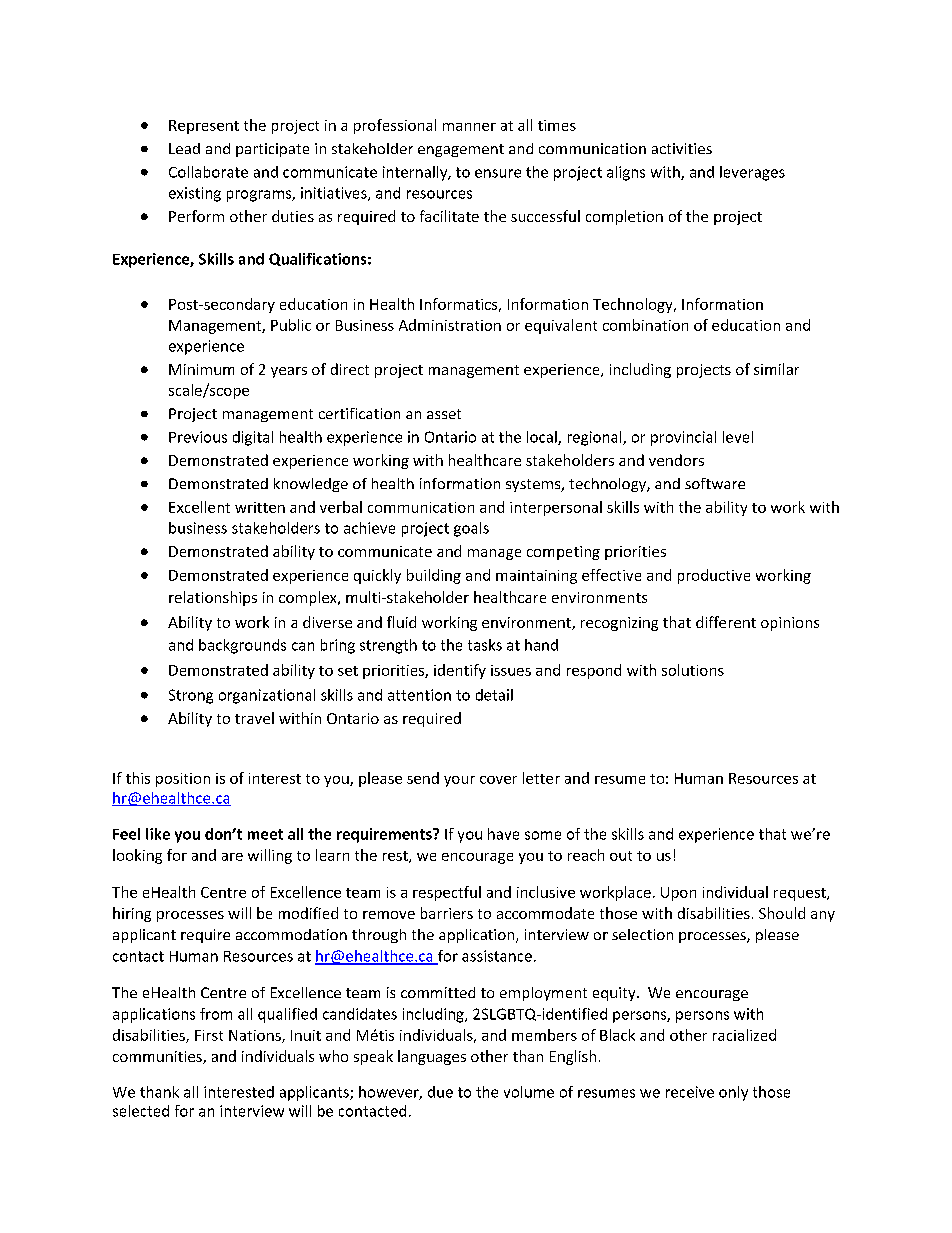 The height and width of the image is (1233, 952). Describe the element at coordinates (158, 1057) in the image. I see `communities` at that location.
